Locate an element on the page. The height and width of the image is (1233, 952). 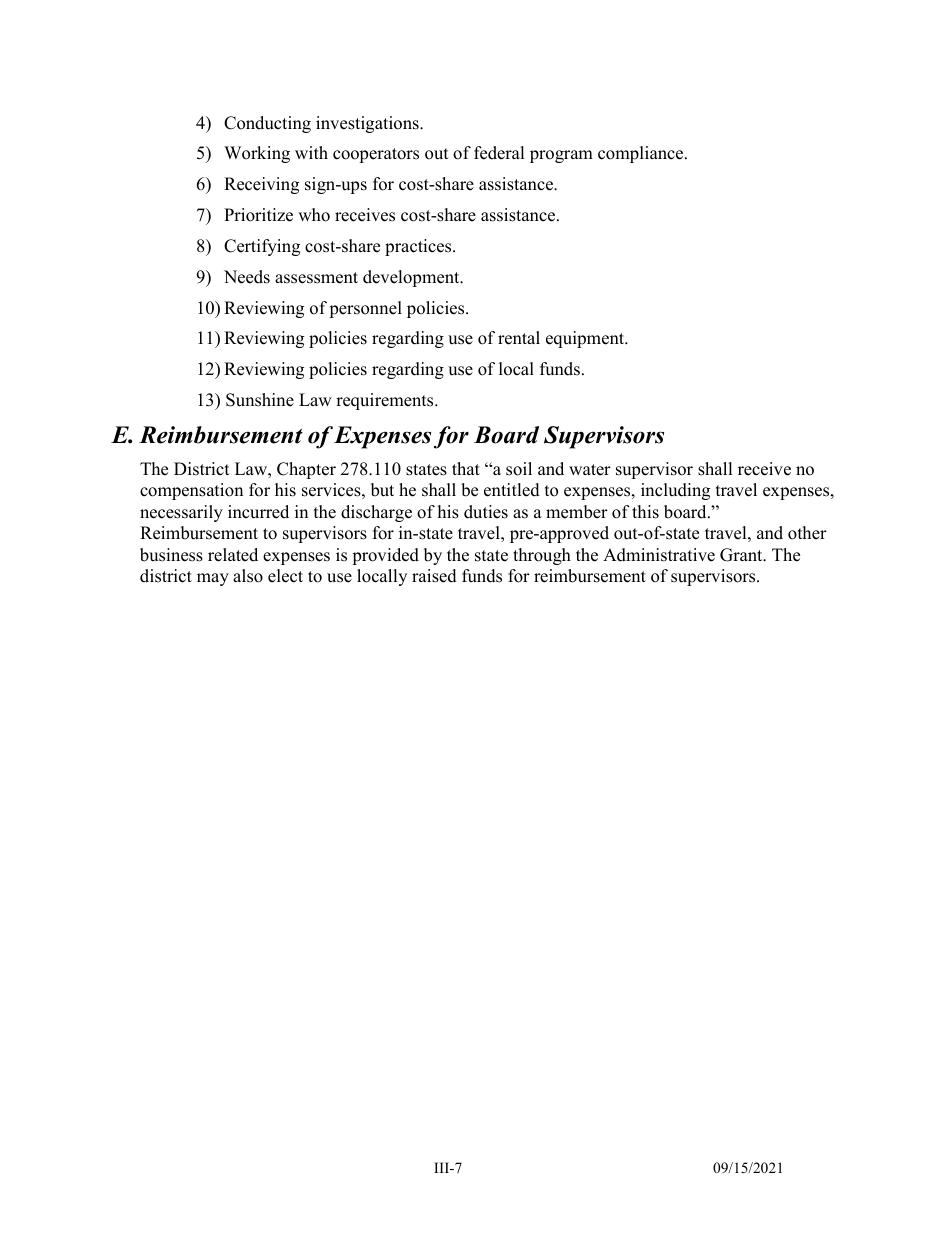
Administrative is located at coordinates (659, 555).
